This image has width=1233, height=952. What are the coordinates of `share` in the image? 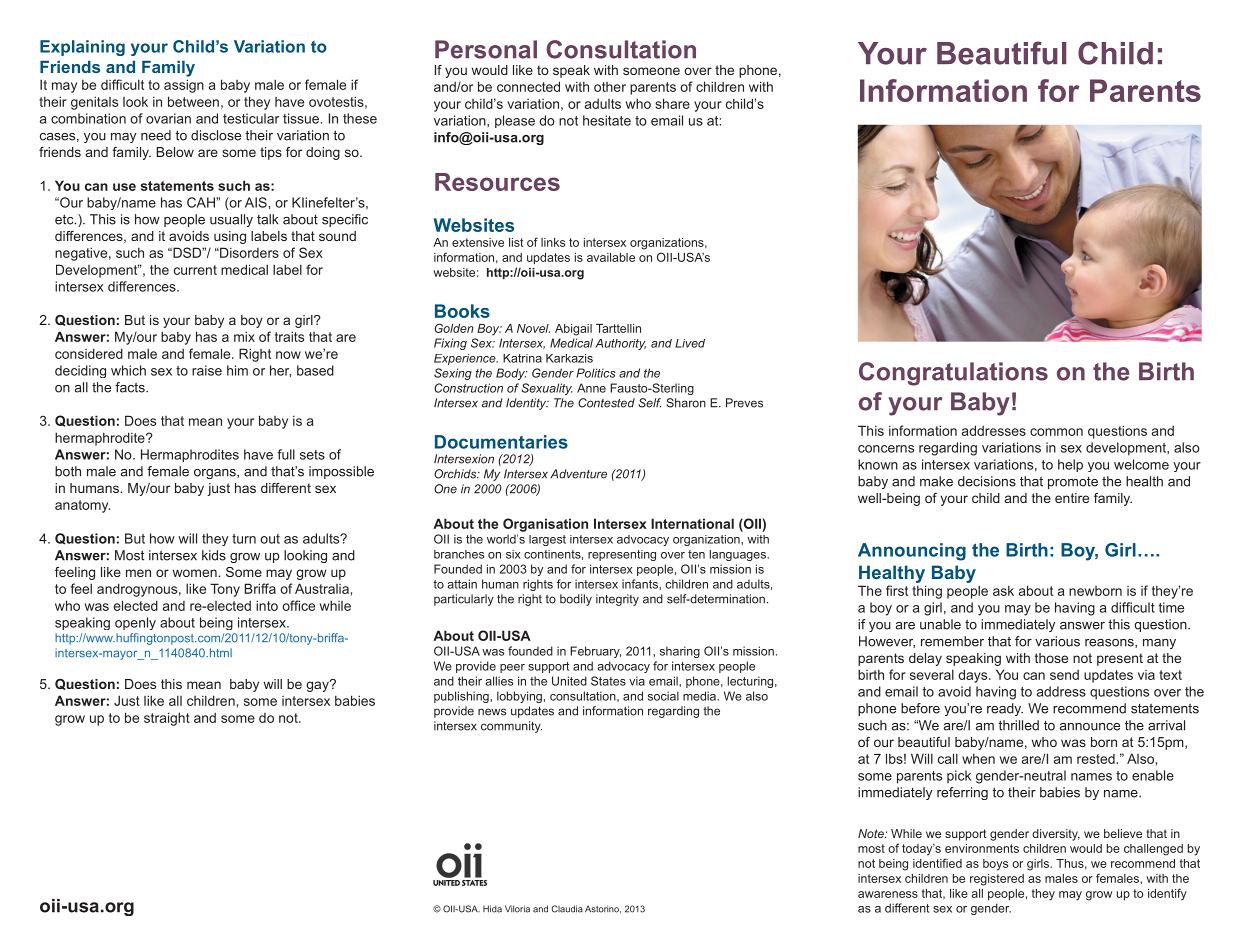 It's located at (672, 103).
